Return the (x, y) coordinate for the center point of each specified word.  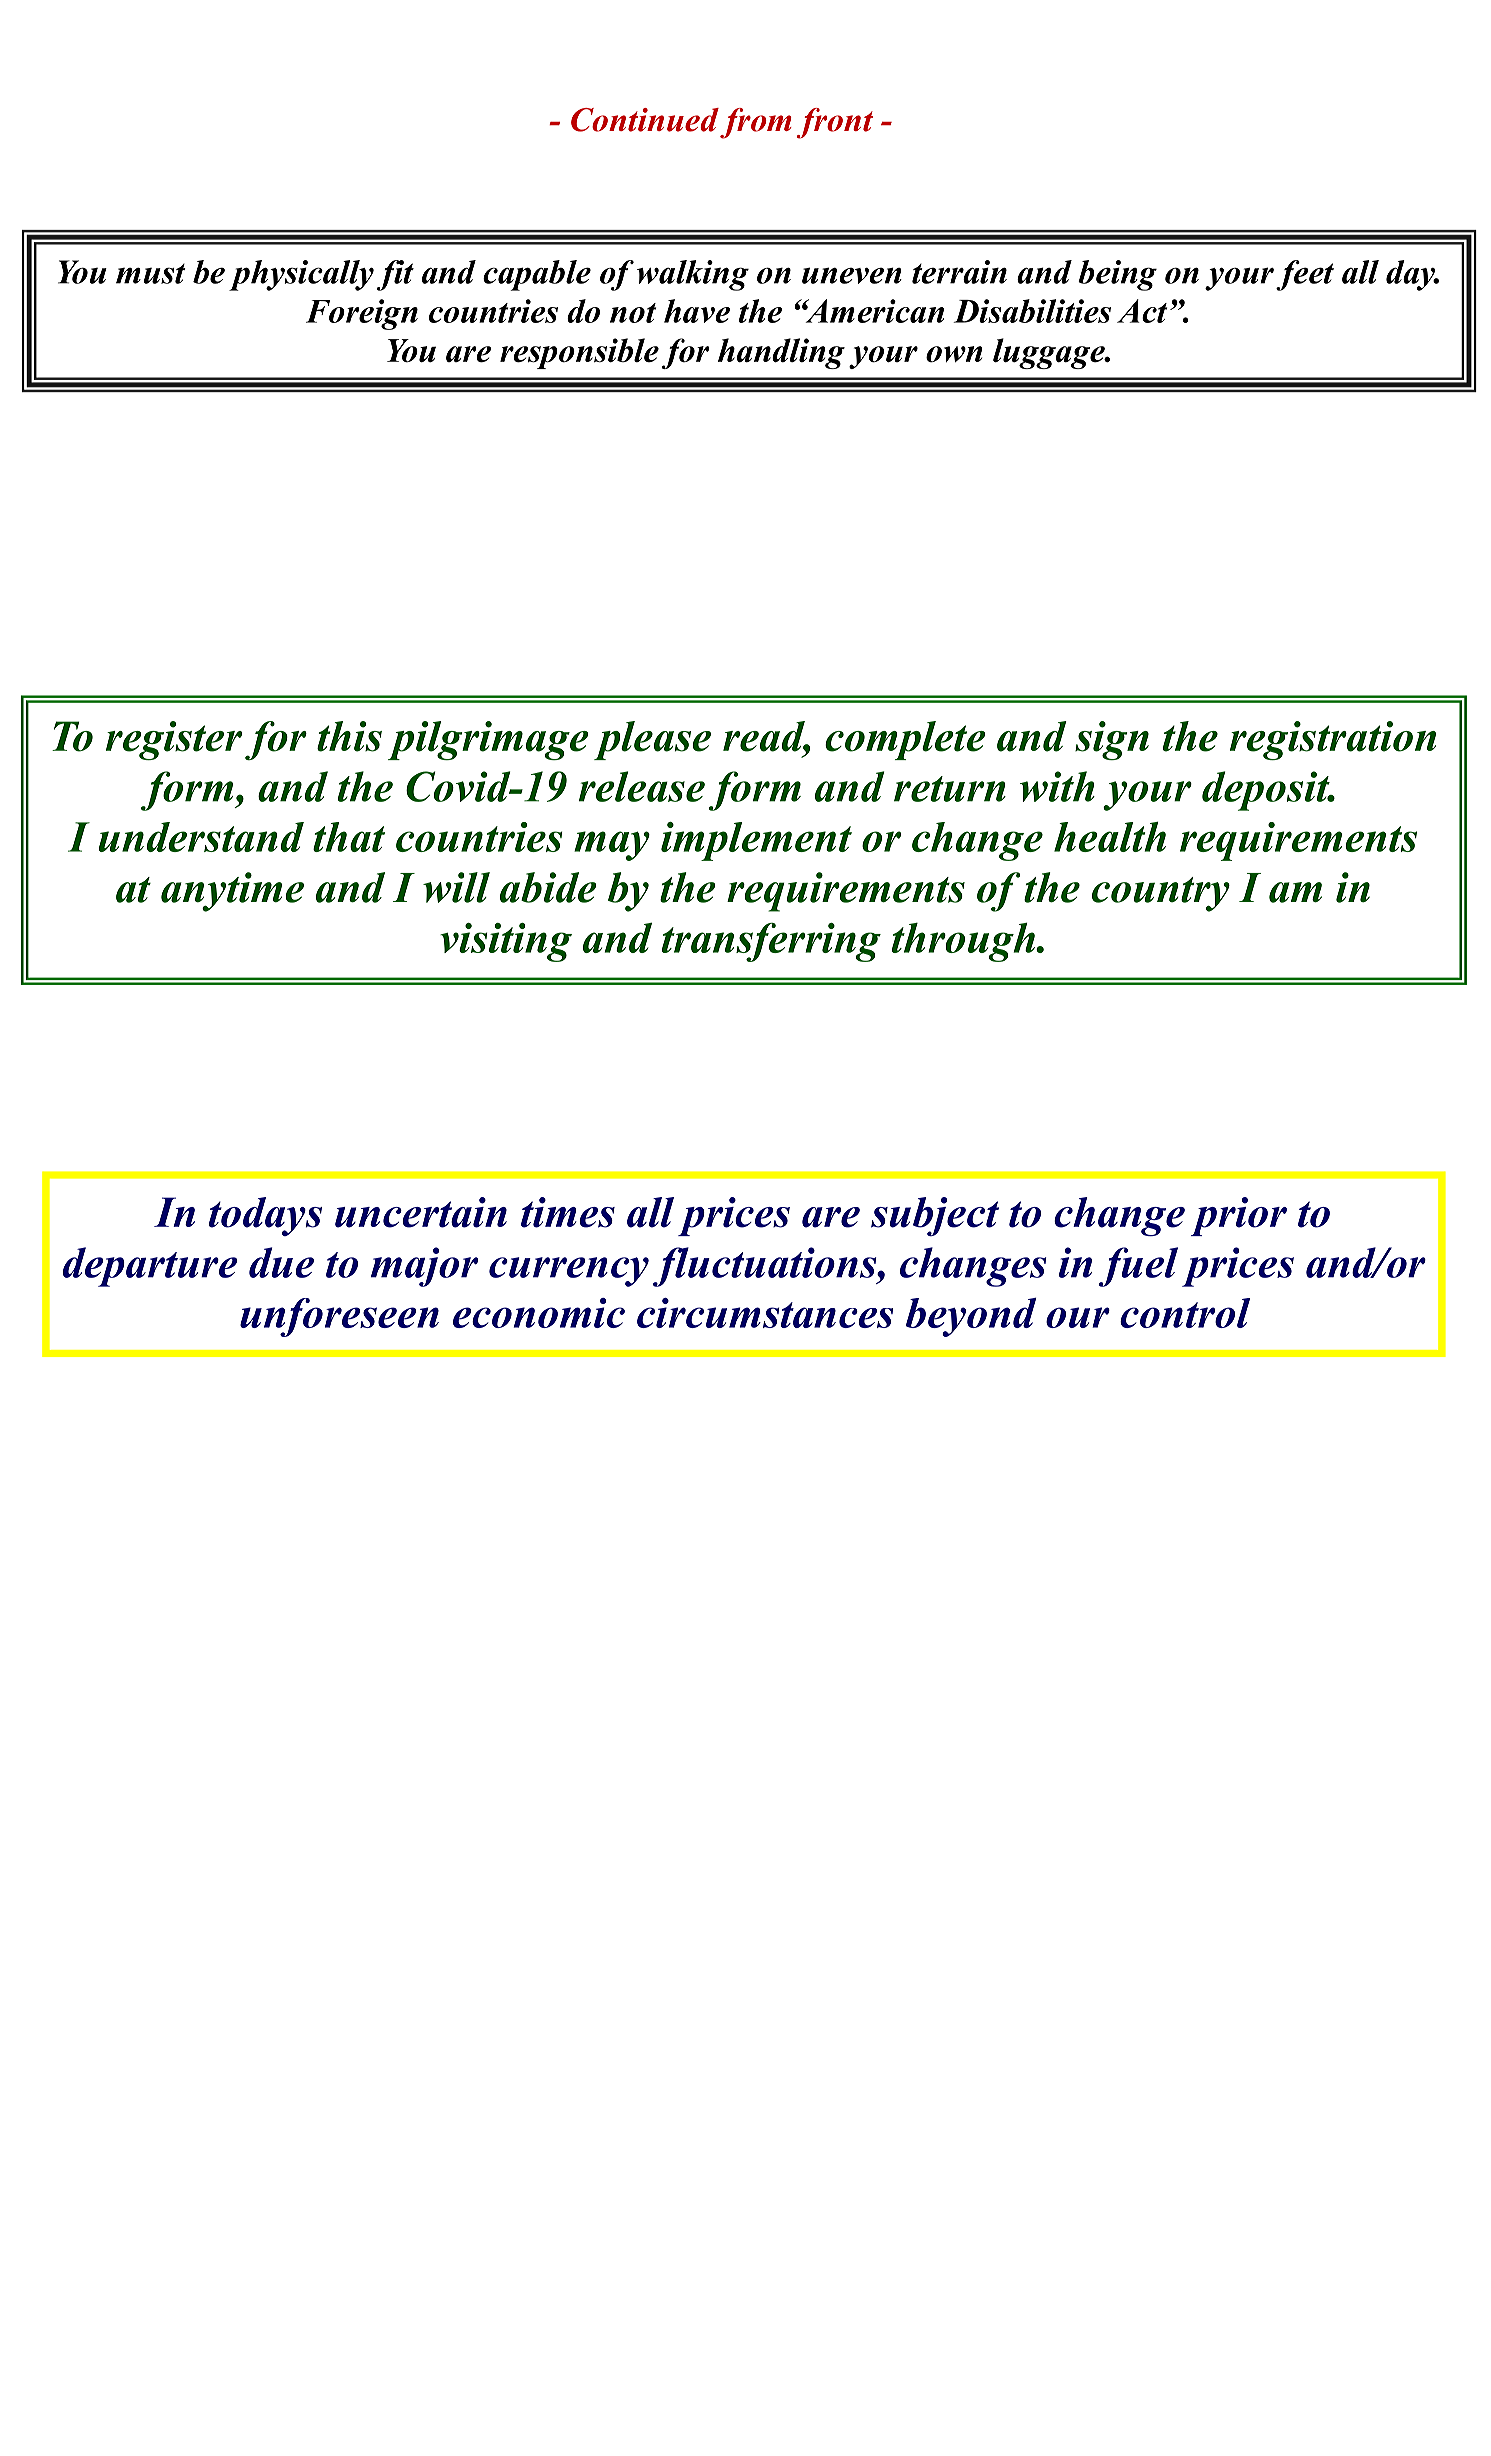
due (281, 1262)
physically (301, 275)
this (349, 736)
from (756, 123)
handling (781, 353)
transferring (771, 942)
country (1161, 894)
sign (1112, 740)
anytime (232, 892)
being (1117, 275)
